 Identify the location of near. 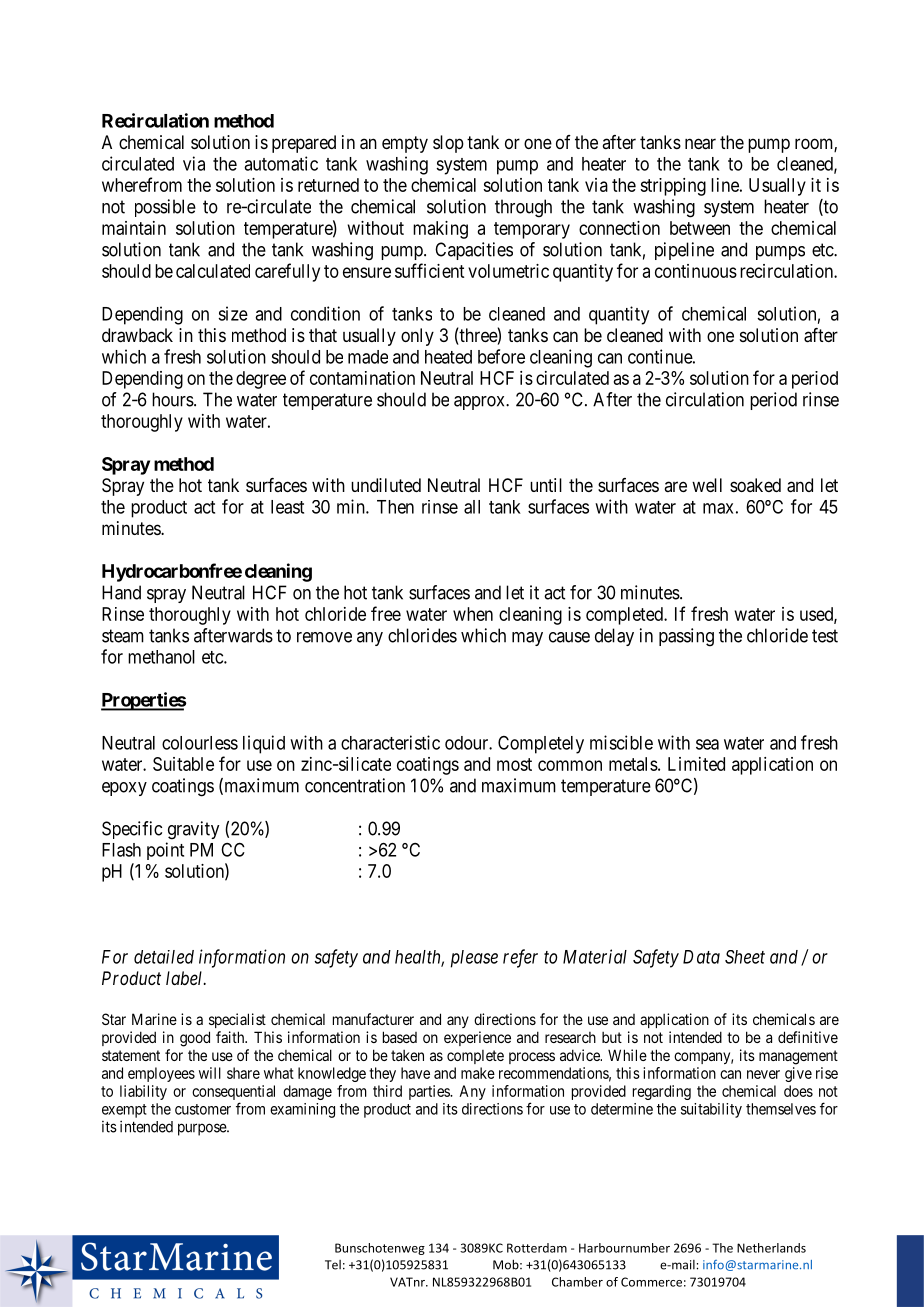
(700, 144).
